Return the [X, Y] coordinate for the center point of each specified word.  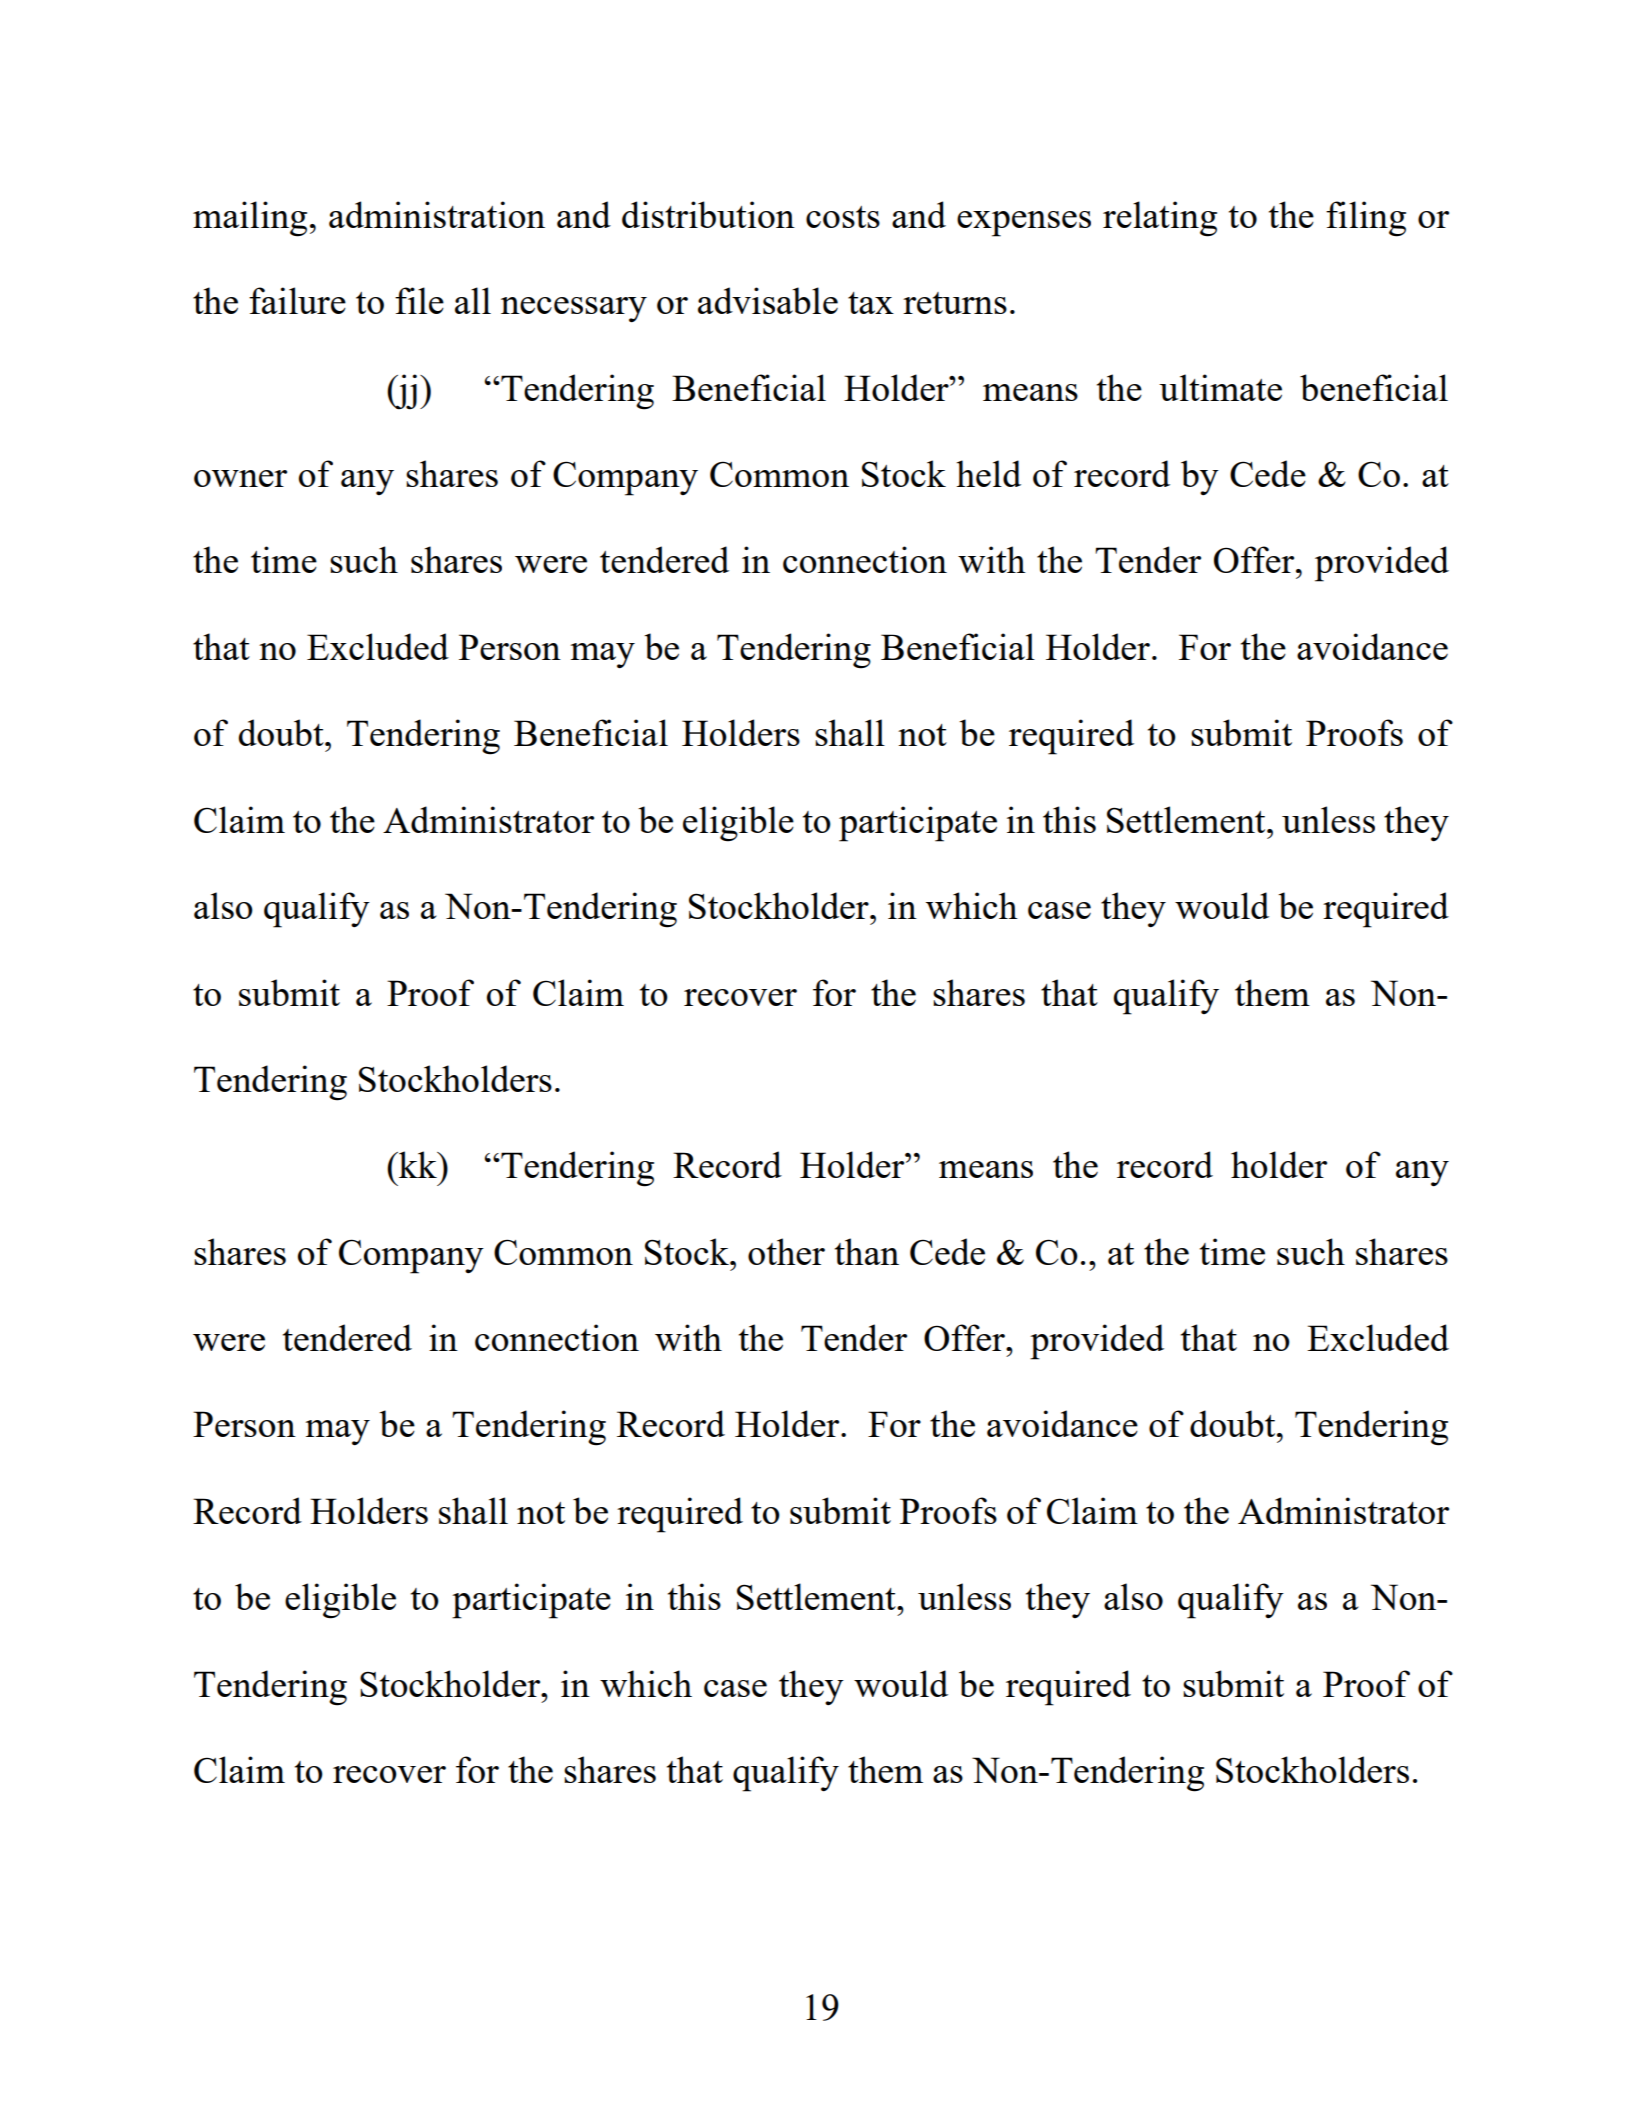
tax [871, 303]
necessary [574, 310]
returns [955, 303]
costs [843, 217]
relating [1160, 219]
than [867, 1251]
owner [240, 478]
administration [437, 214]
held [988, 473]
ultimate [1220, 387]
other [786, 1251]
